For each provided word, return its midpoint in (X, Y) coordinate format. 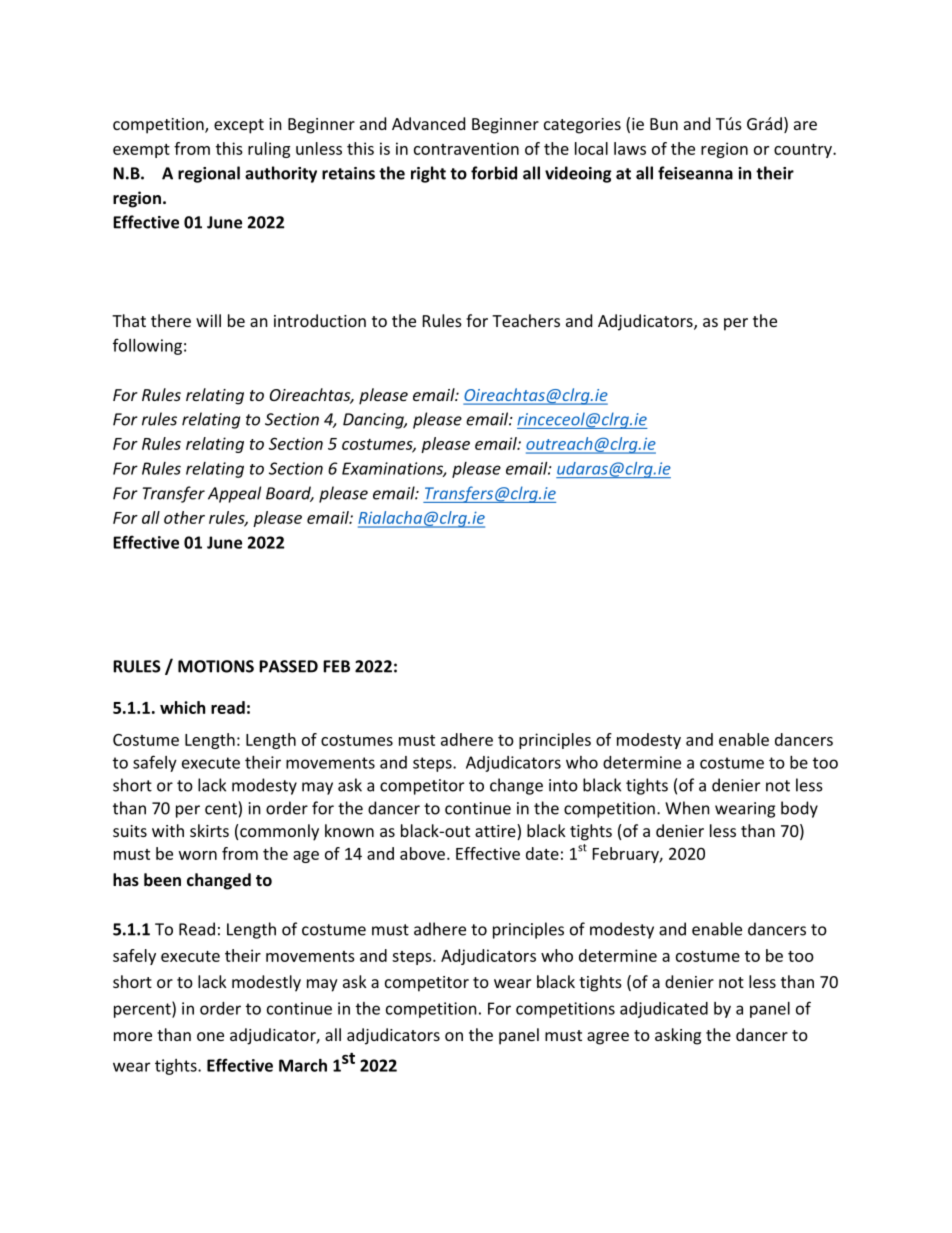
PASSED (288, 666)
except (239, 126)
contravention (466, 148)
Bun (664, 124)
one (210, 1036)
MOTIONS (216, 666)
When (687, 808)
